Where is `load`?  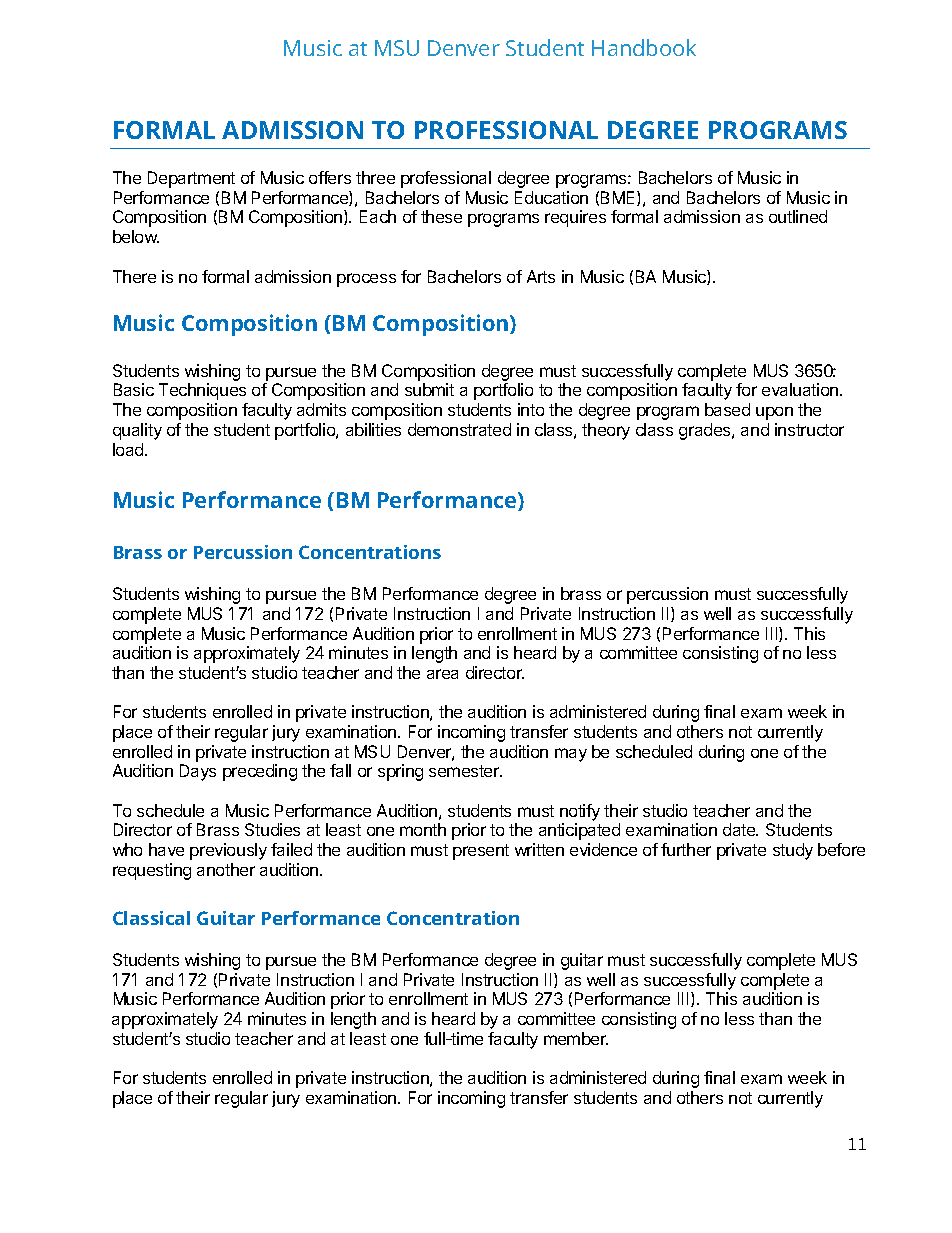
load is located at coordinates (129, 449).
